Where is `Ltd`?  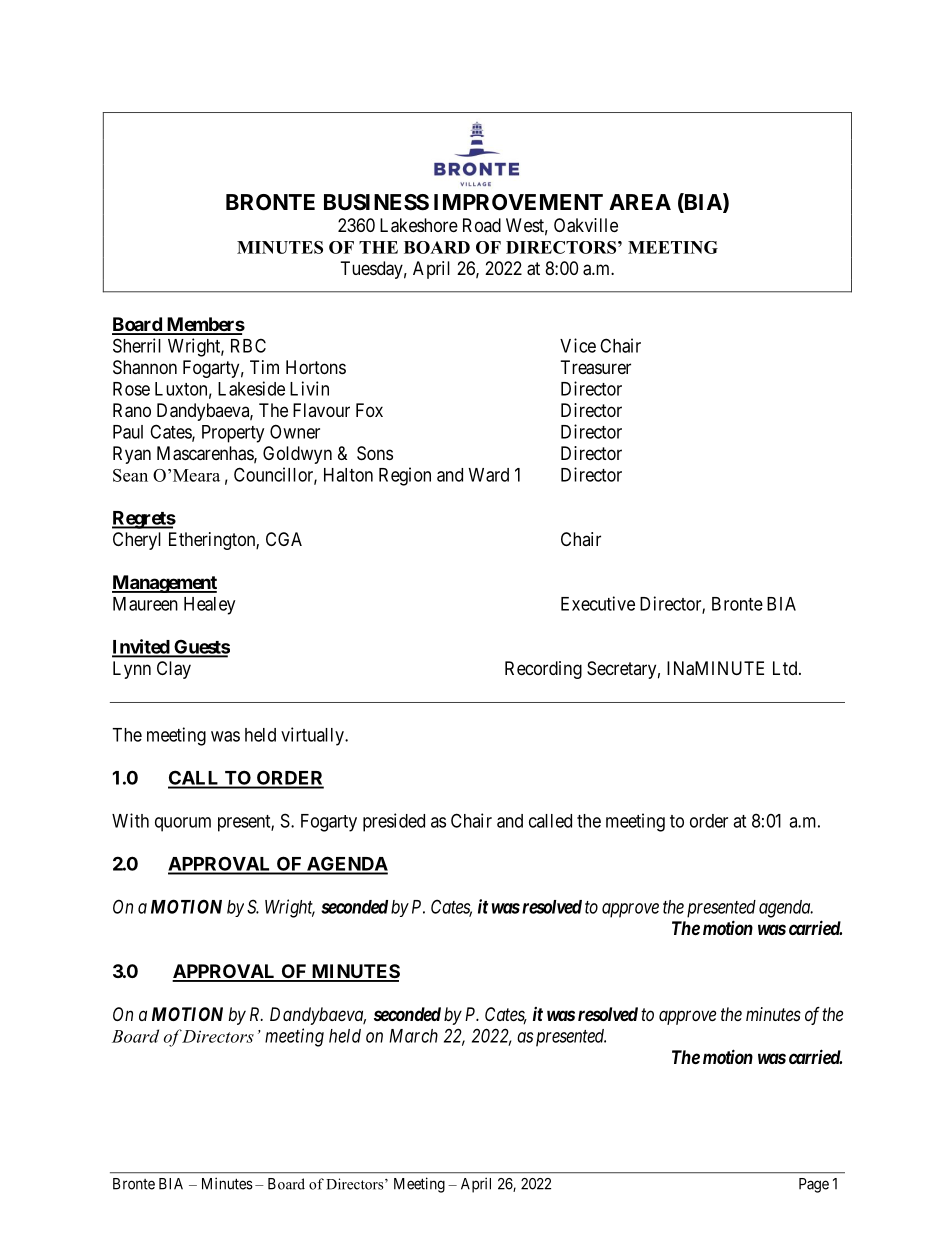 Ltd is located at coordinates (786, 668).
